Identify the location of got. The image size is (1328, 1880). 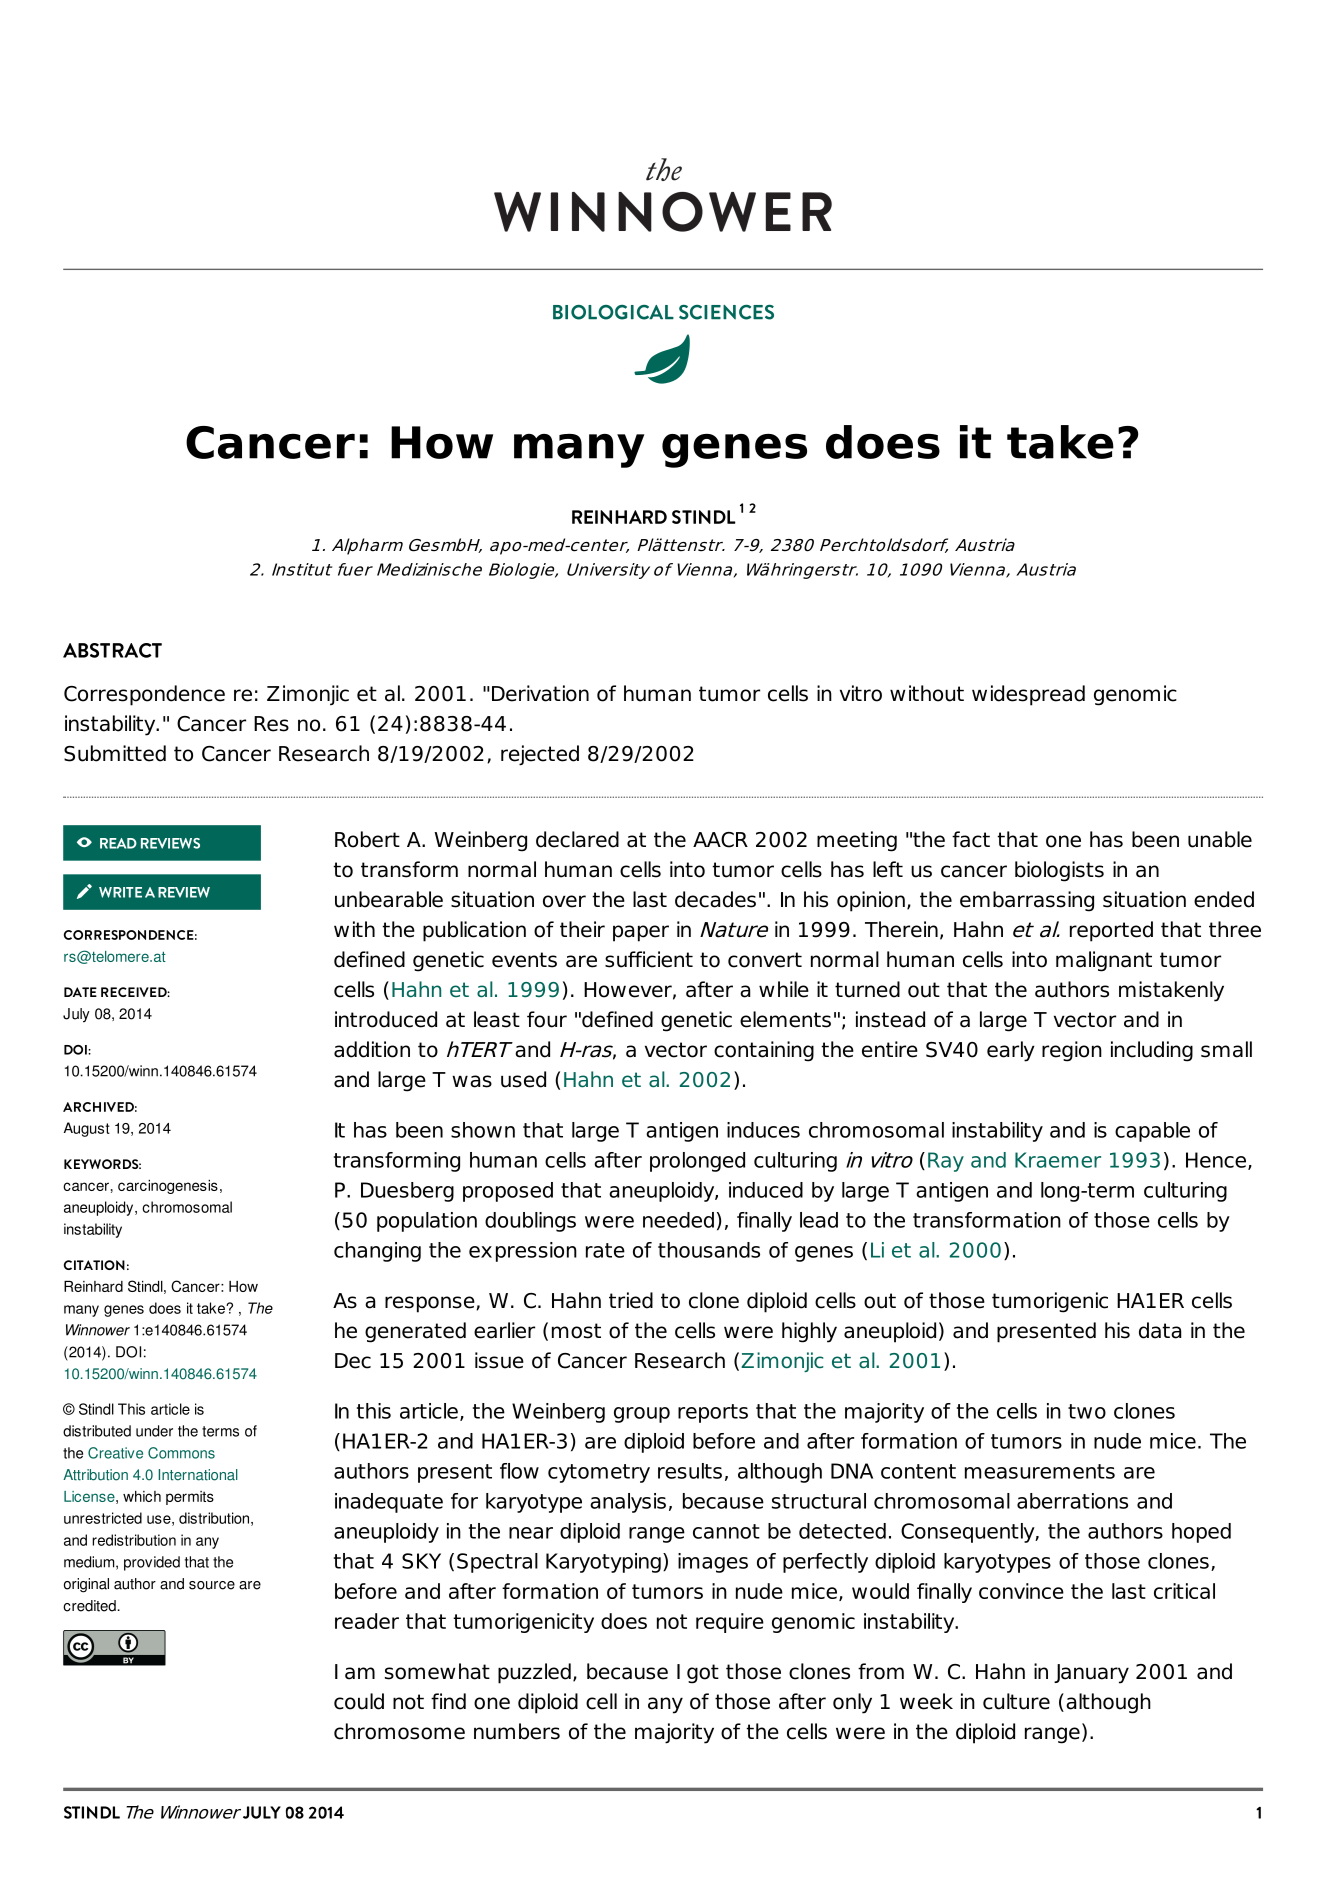
(703, 1674).
